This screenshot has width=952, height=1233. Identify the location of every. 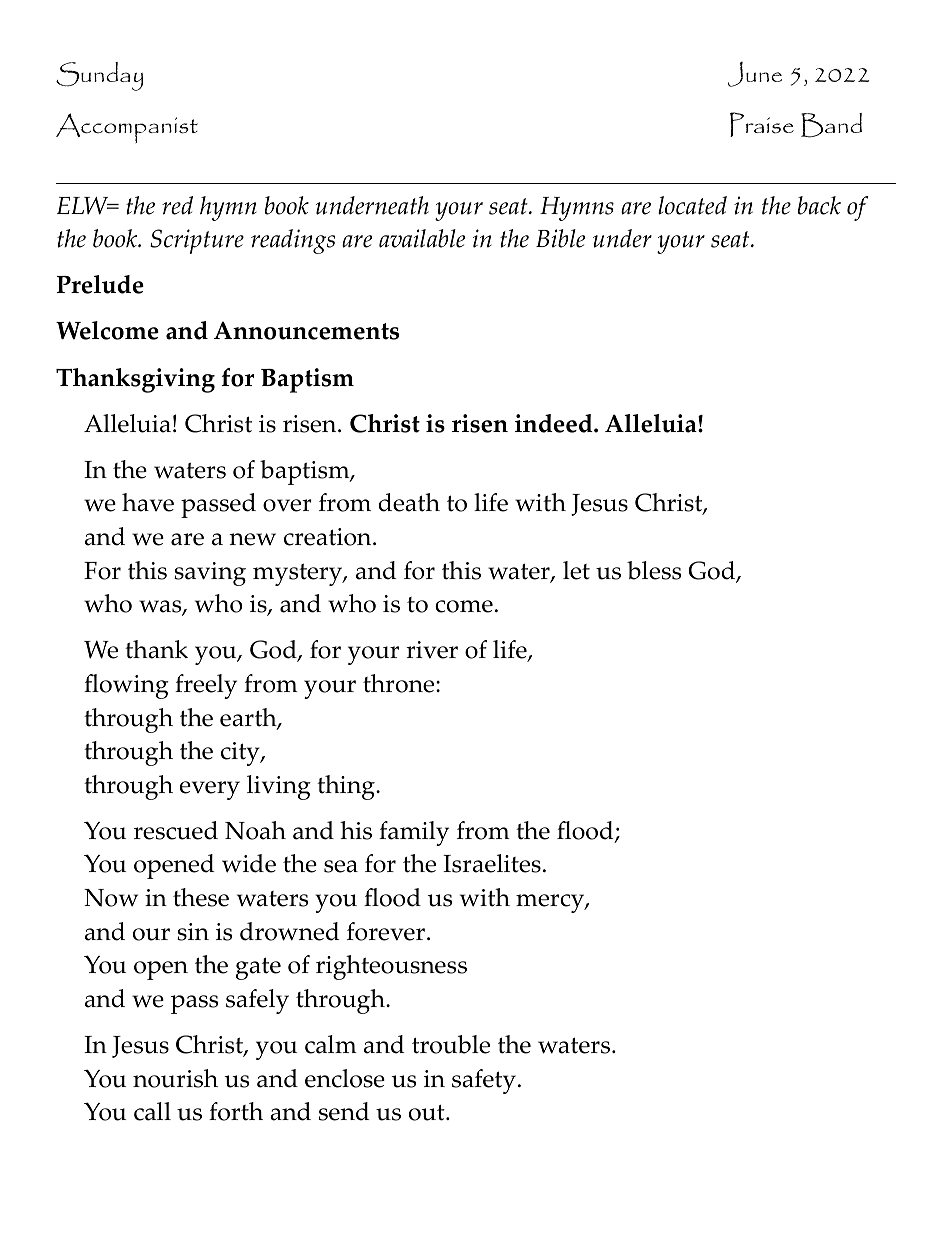
(210, 790).
